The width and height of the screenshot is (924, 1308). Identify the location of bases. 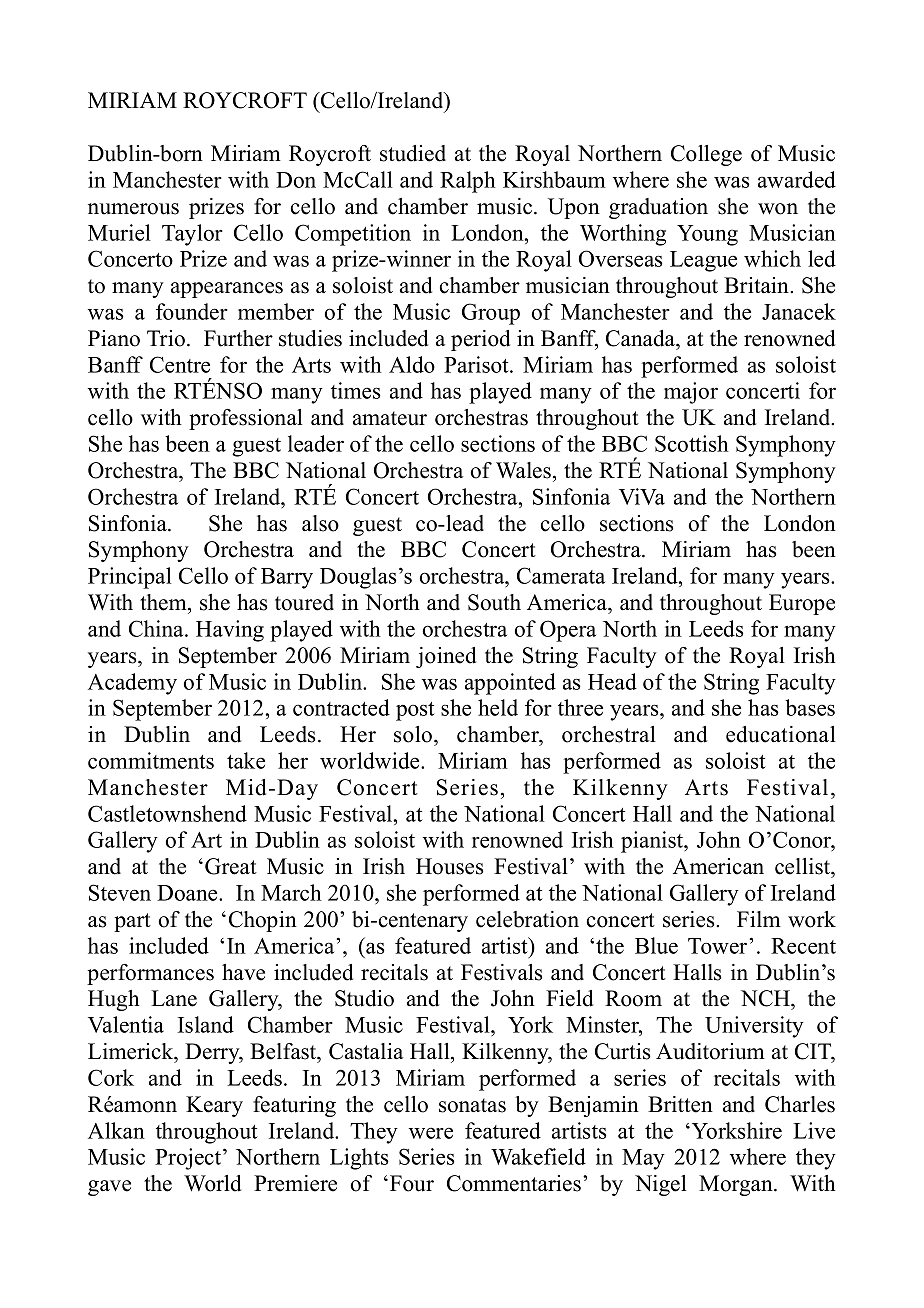
(810, 707).
